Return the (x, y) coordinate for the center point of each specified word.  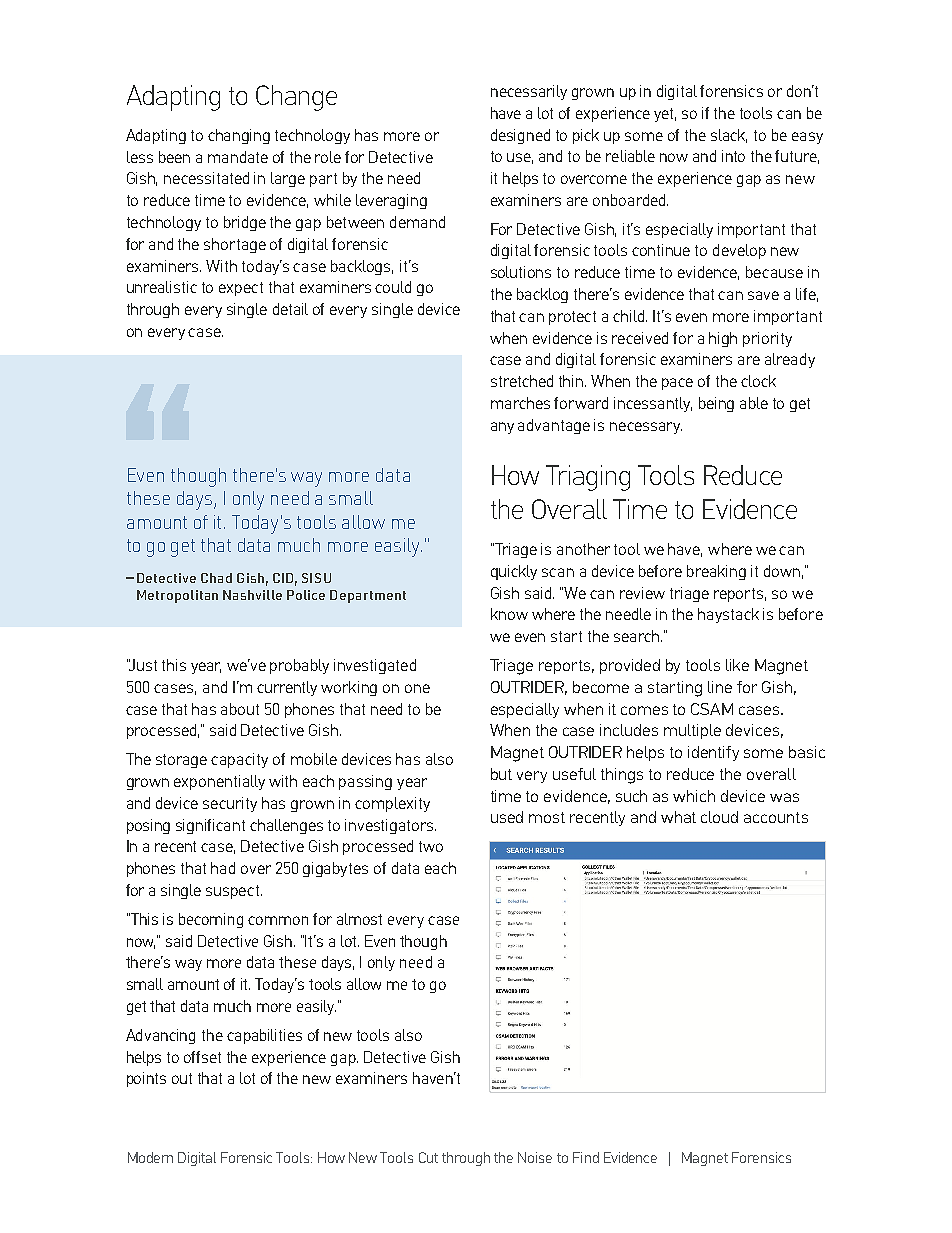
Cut (428, 1157)
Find (586, 1157)
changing (239, 136)
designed (520, 136)
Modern (150, 1157)
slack (729, 136)
